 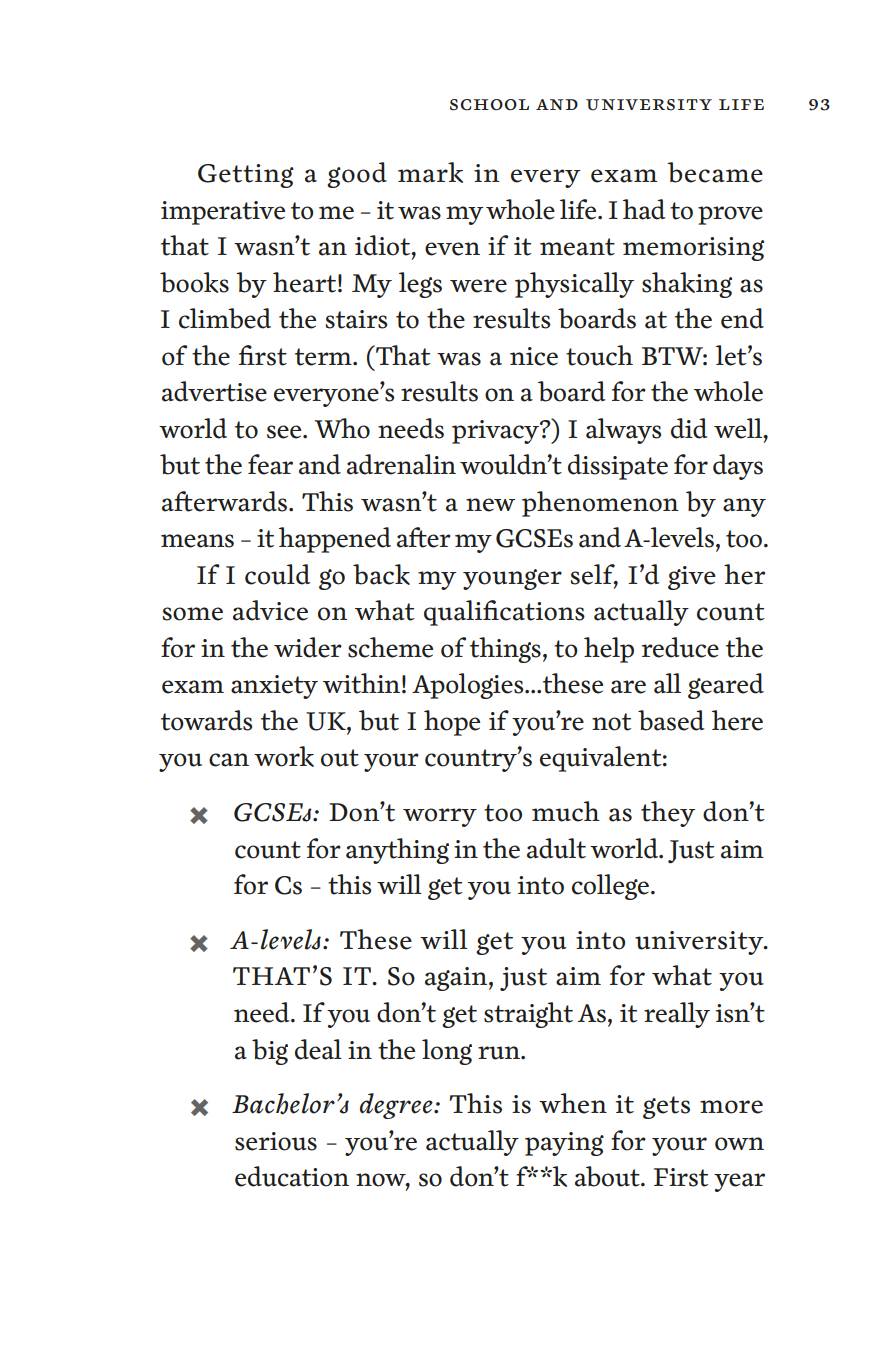 What do you see at coordinates (276, 1141) in the image?
I see `serious` at bounding box center [276, 1141].
